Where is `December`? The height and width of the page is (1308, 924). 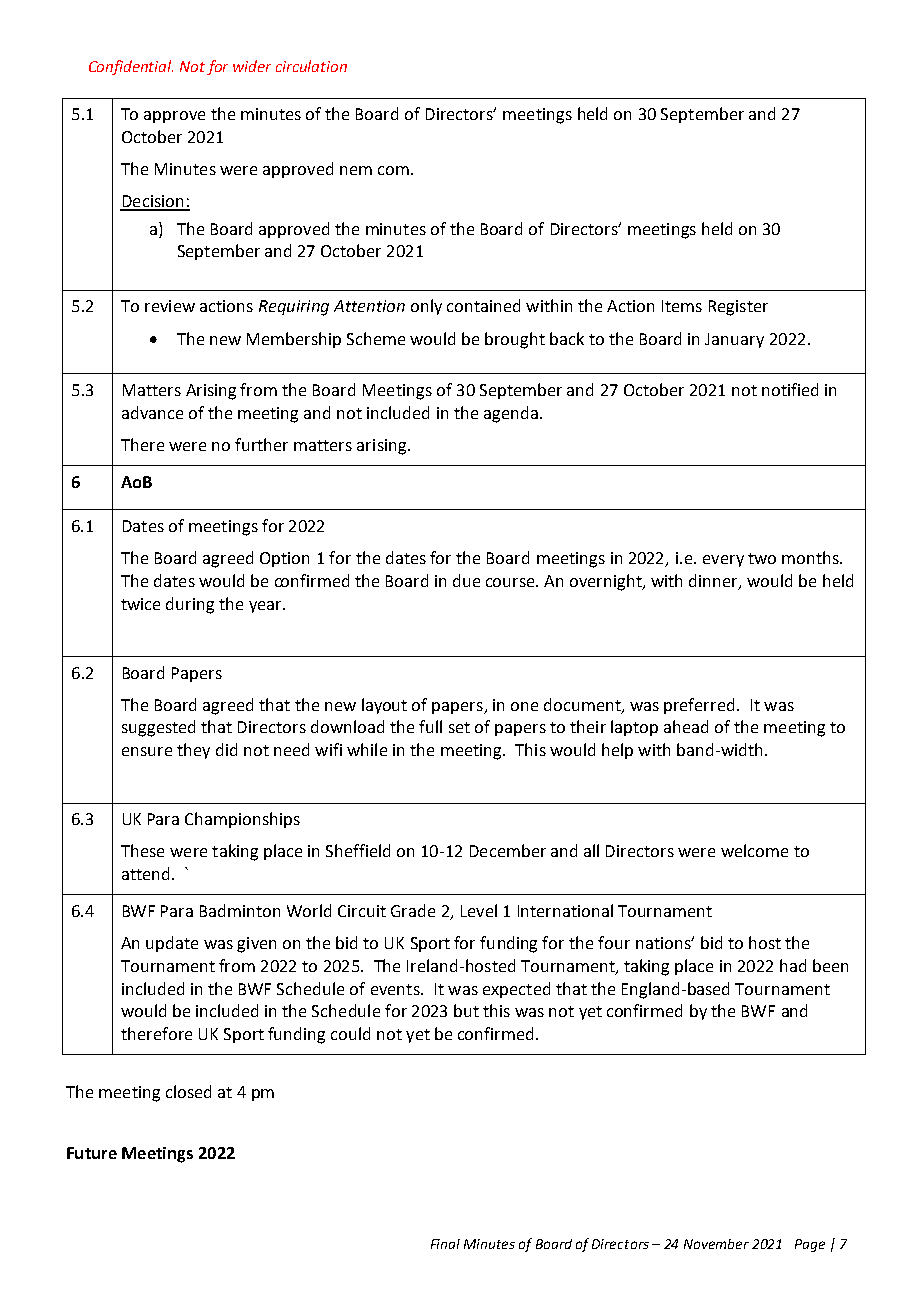
December is located at coordinates (508, 850).
